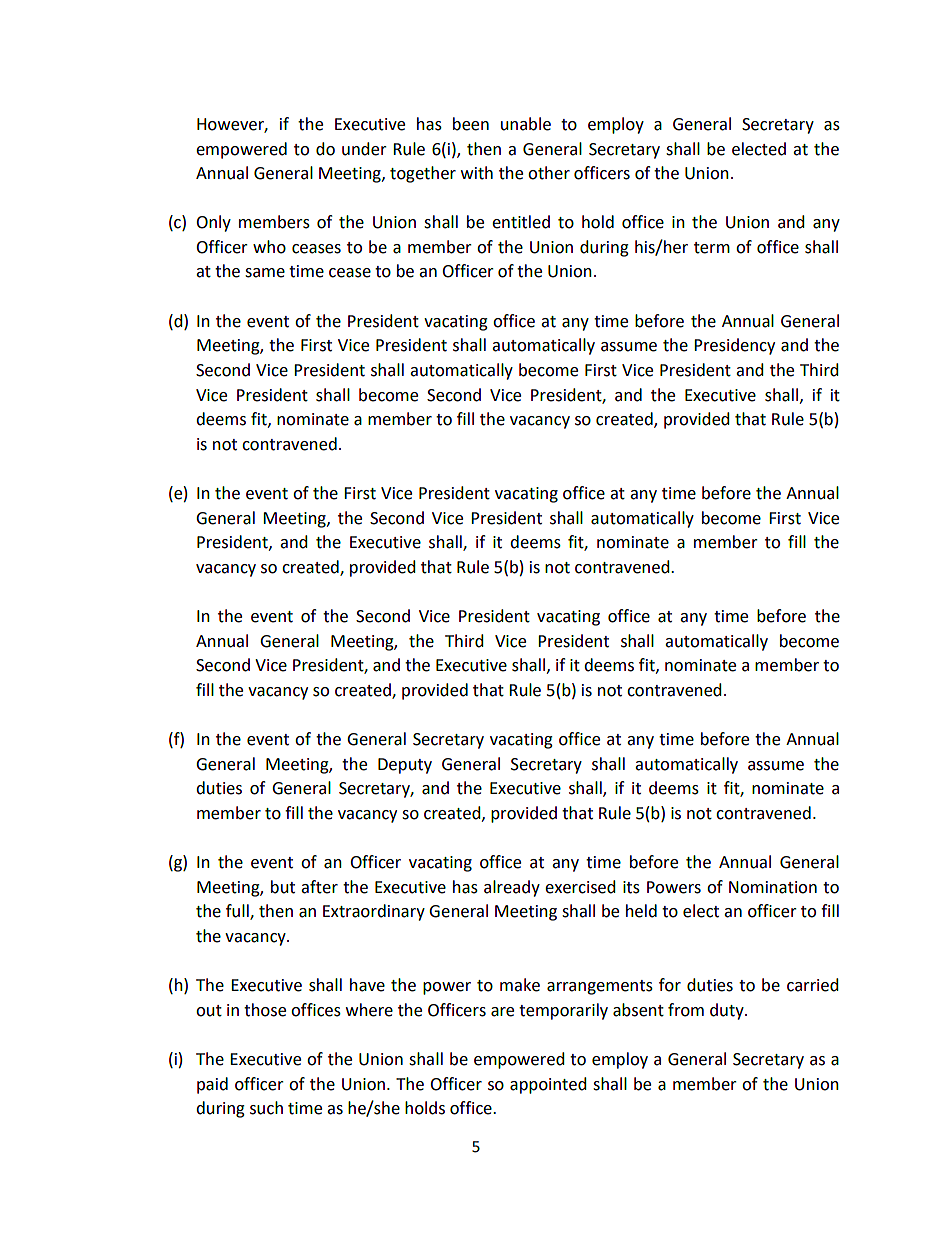 The width and height of the document is (952, 1233). Describe the element at coordinates (364, 149) in the document. I see `under` at that location.
